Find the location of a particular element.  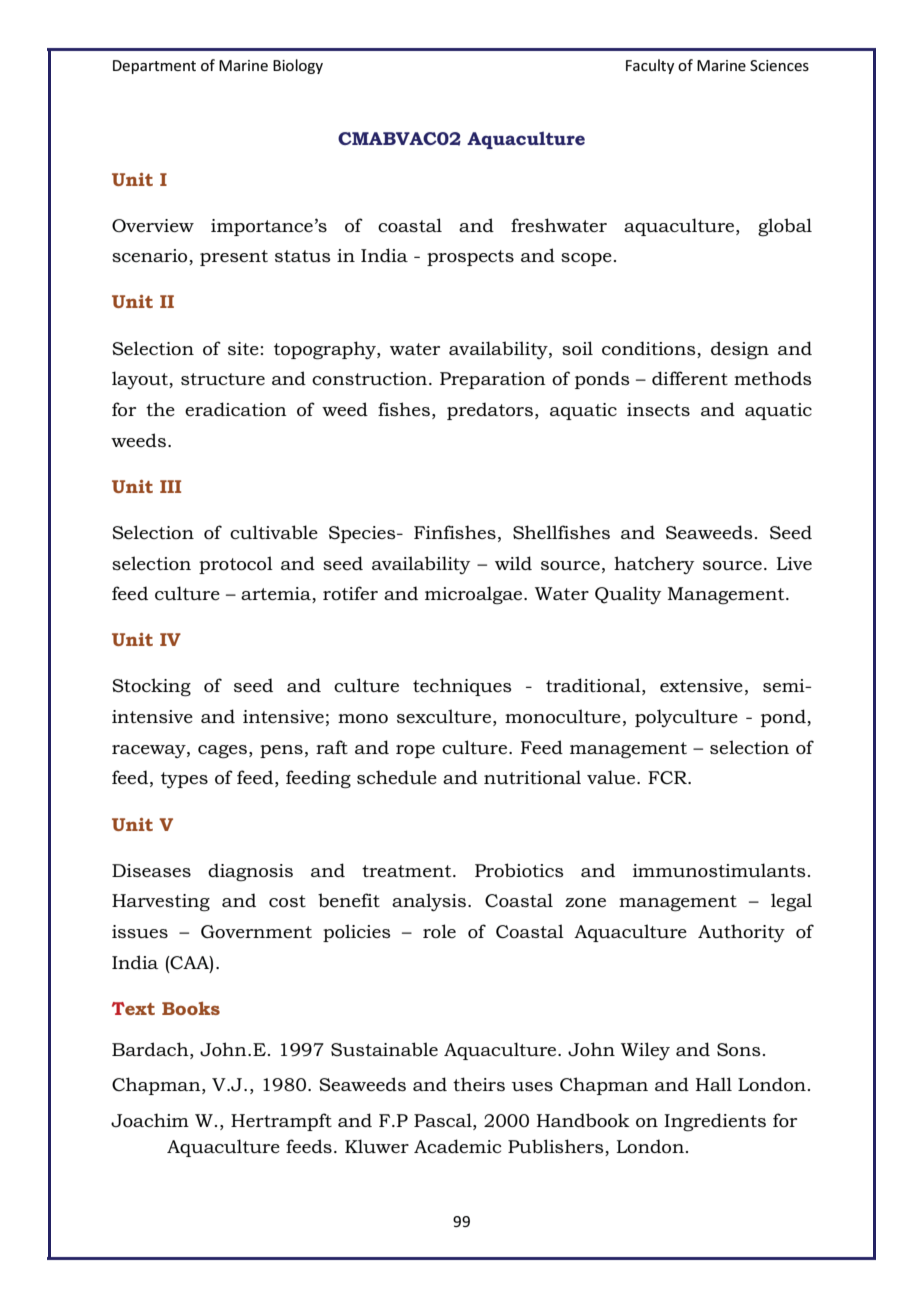

Biology is located at coordinates (298, 66).
